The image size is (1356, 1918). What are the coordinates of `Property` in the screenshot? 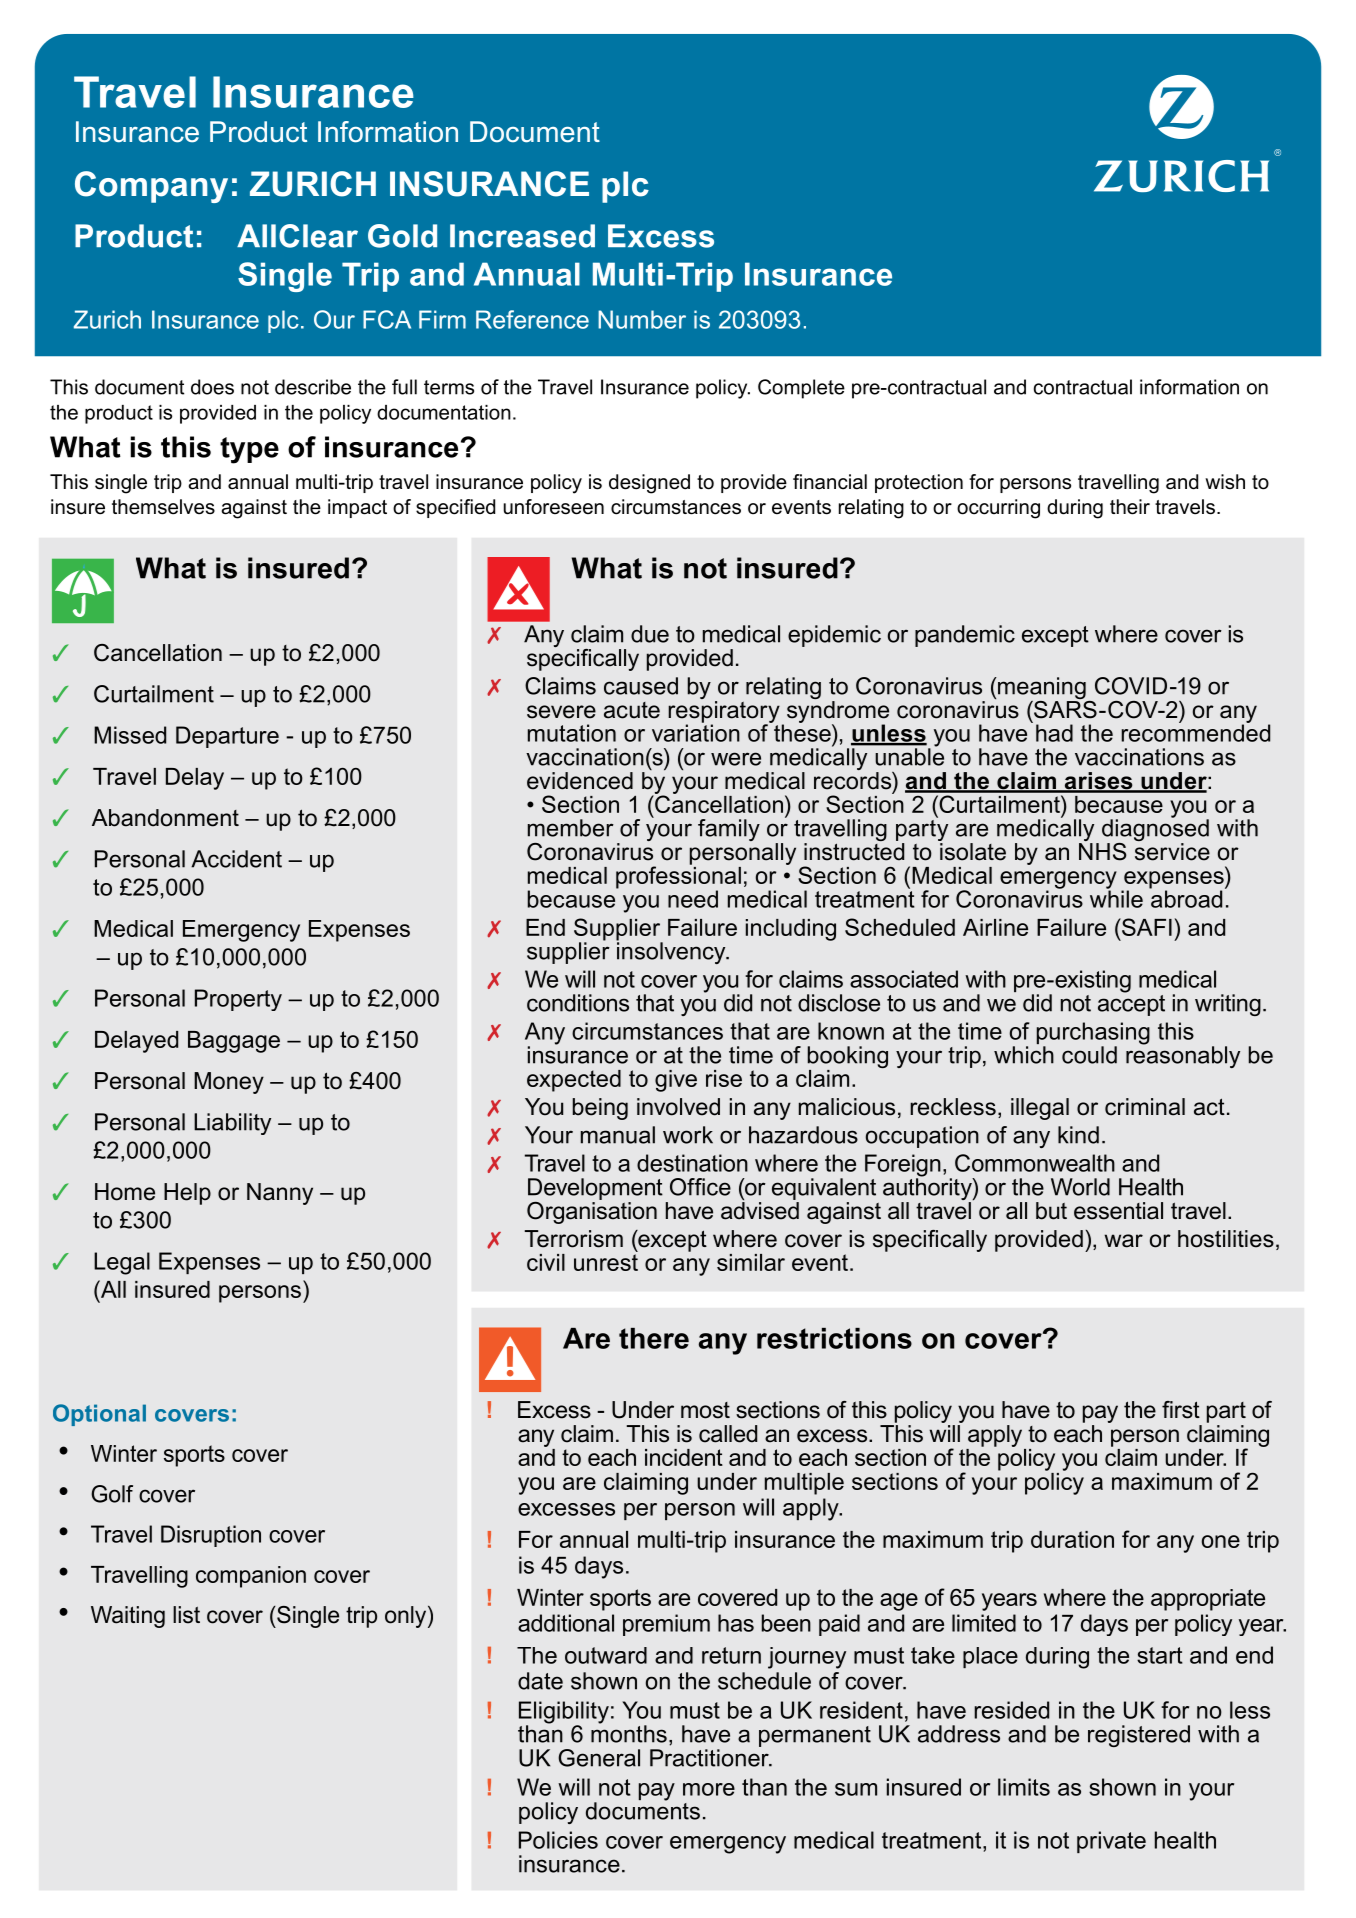 It's located at (238, 1000).
